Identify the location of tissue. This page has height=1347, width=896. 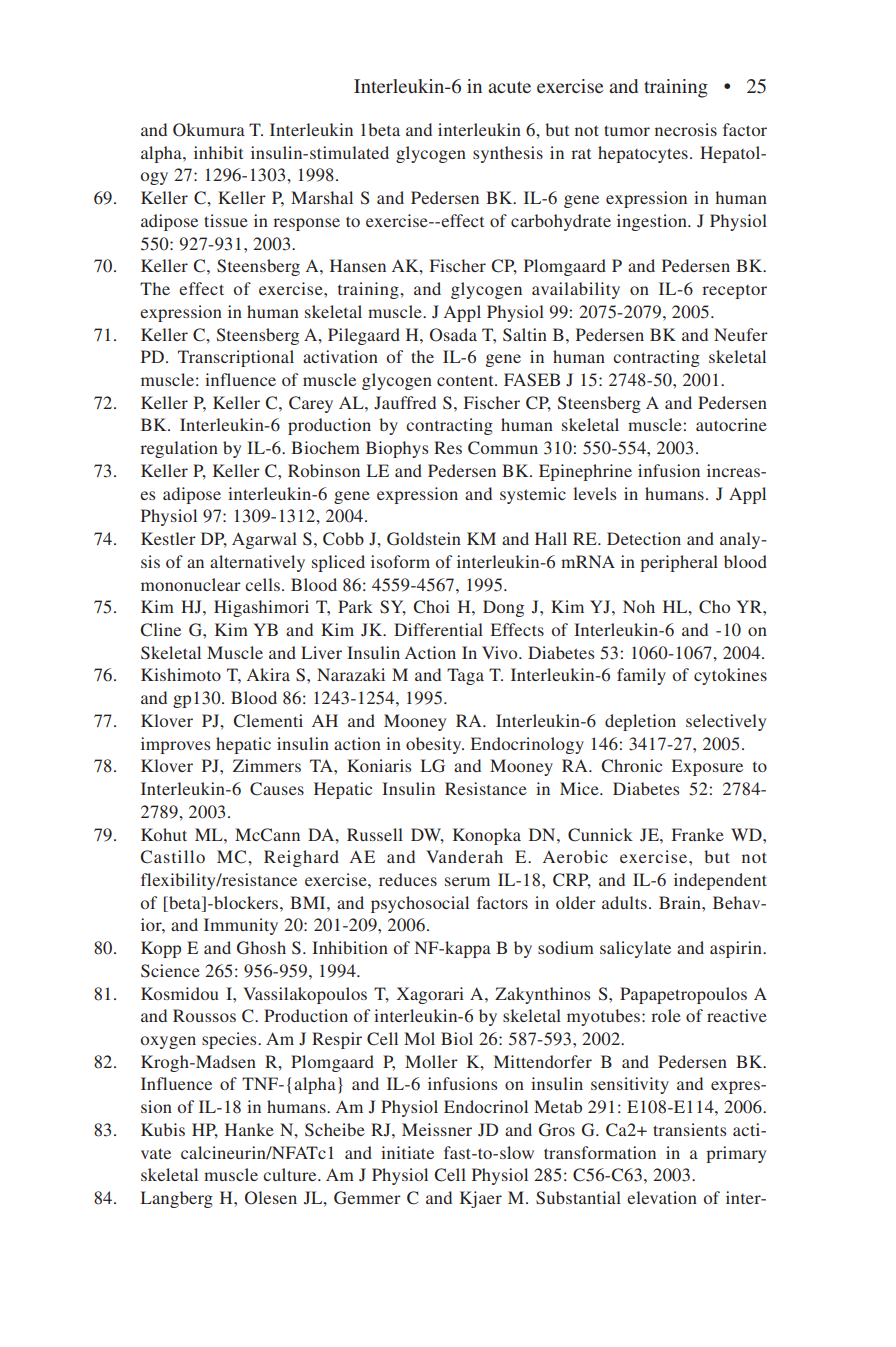
(226, 220).
